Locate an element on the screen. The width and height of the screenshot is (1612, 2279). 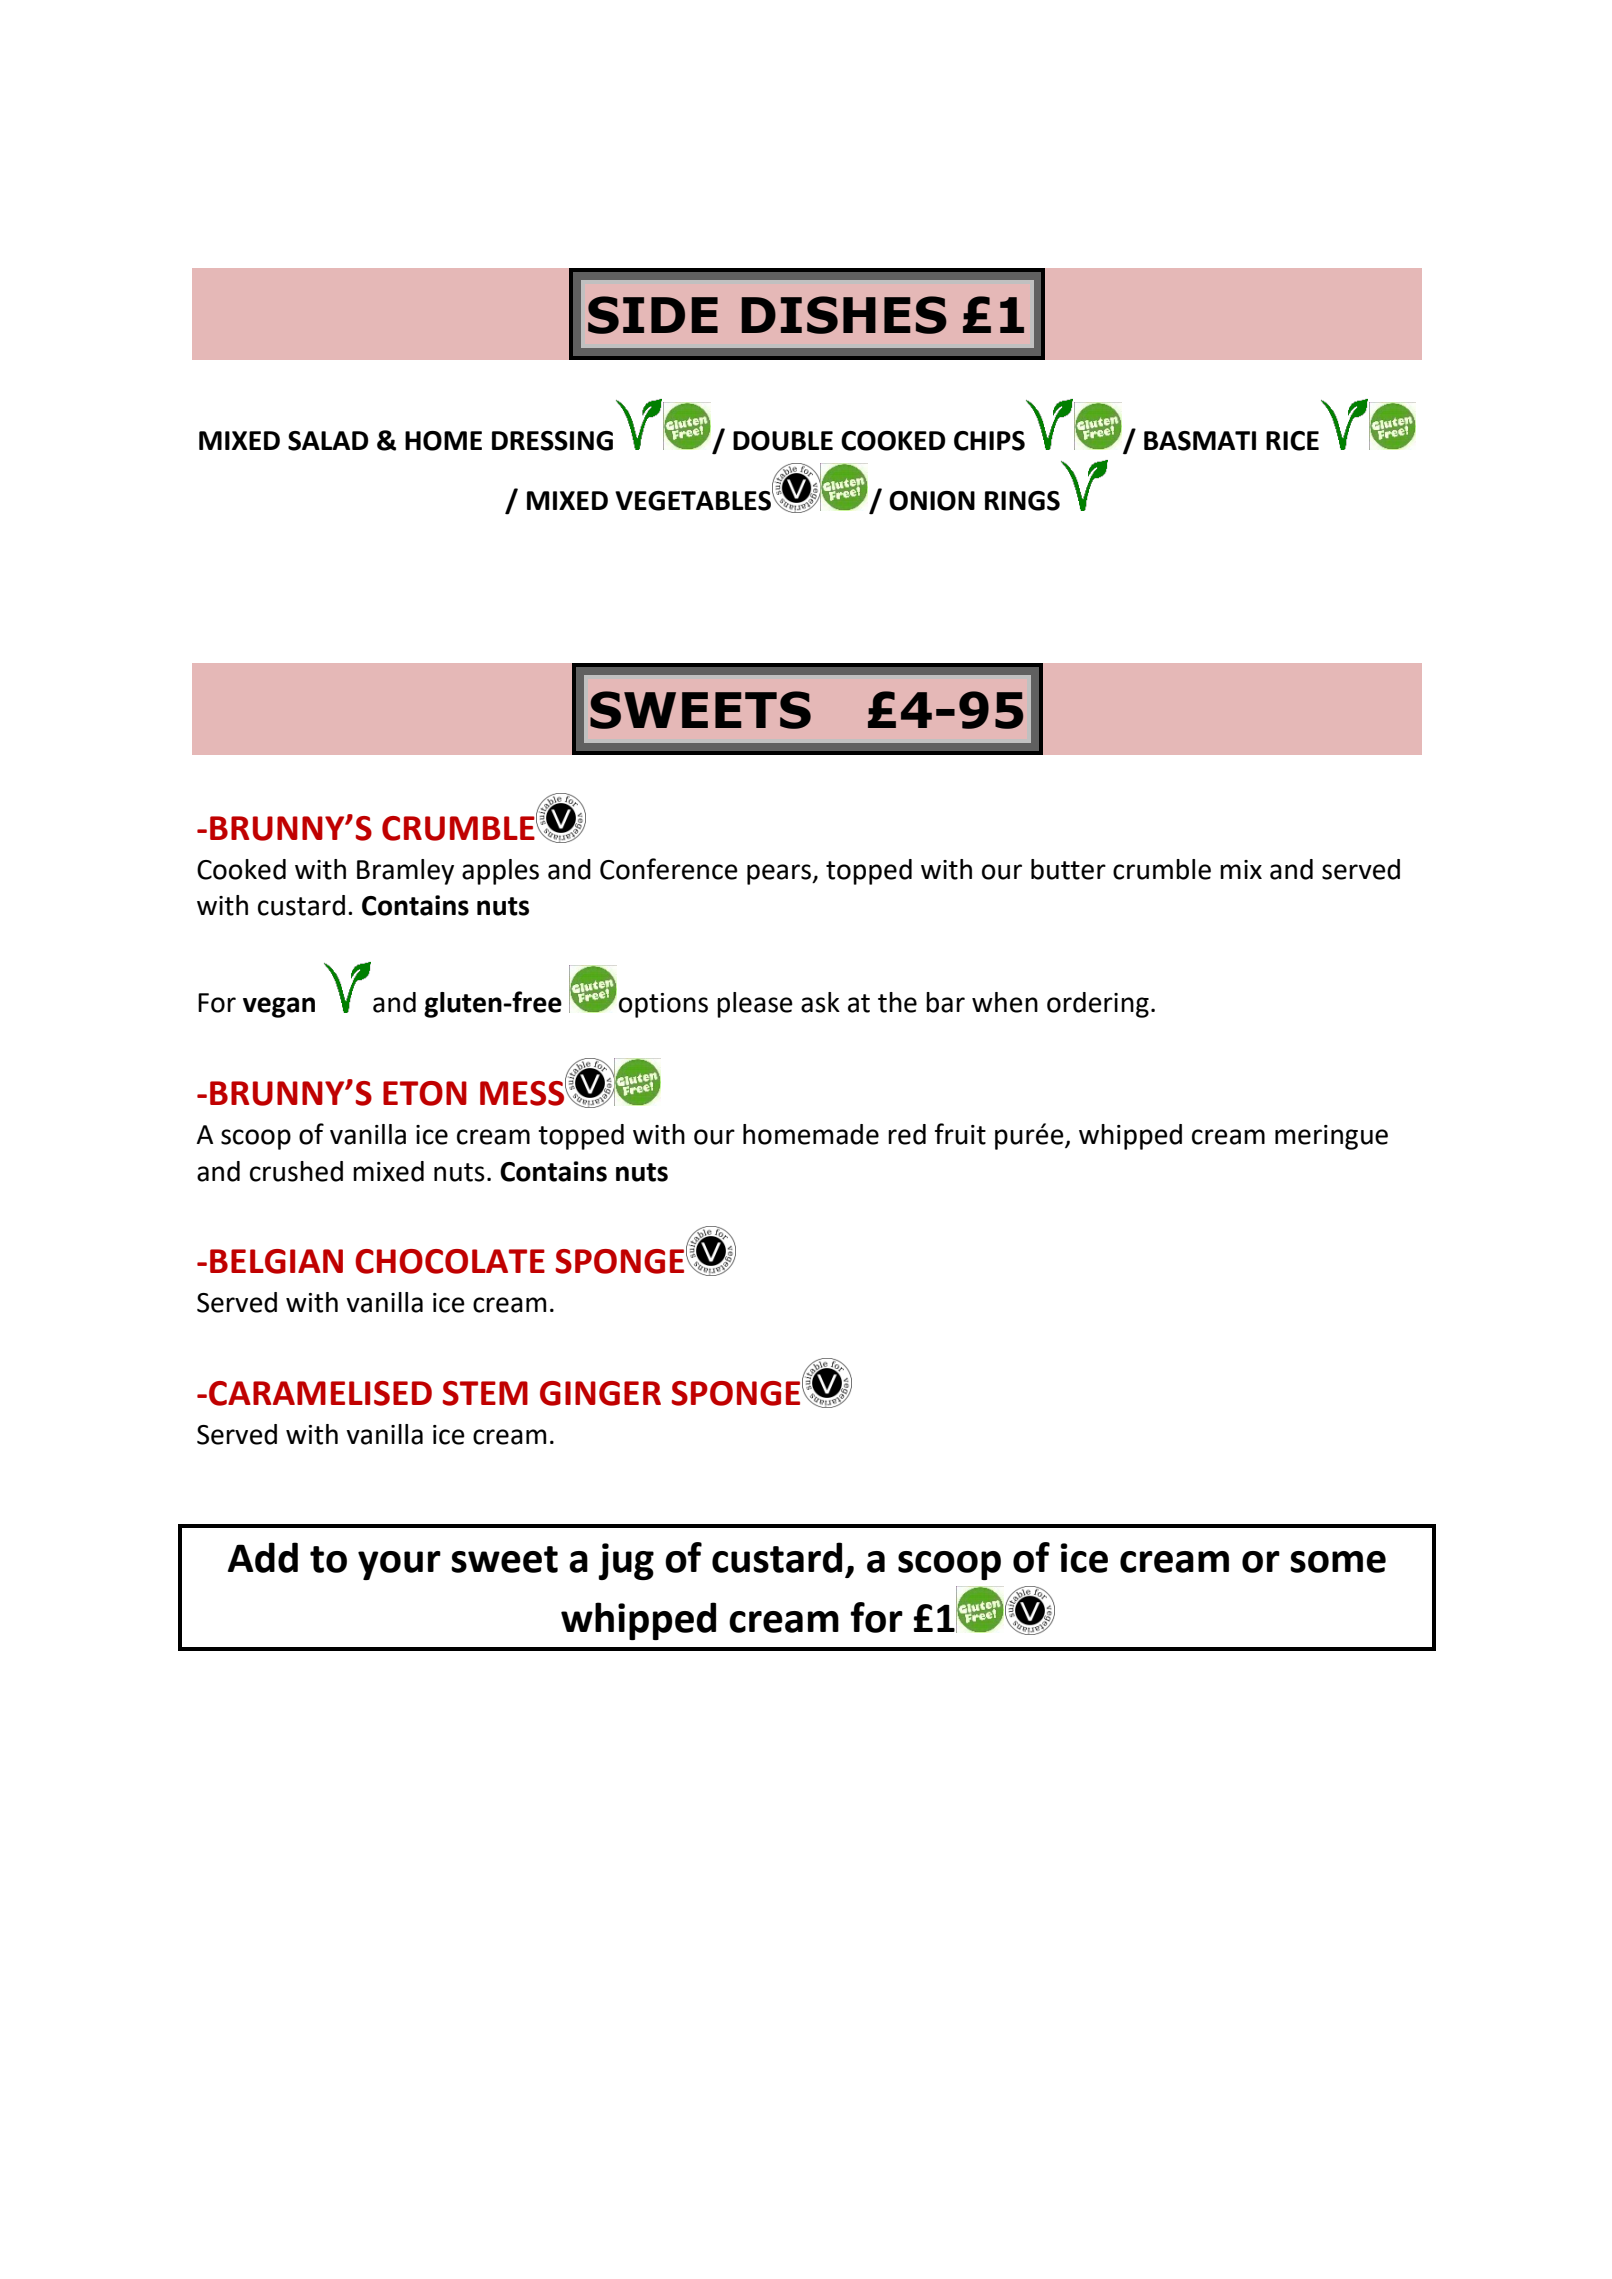
your is located at coordinates (399, 1565).
